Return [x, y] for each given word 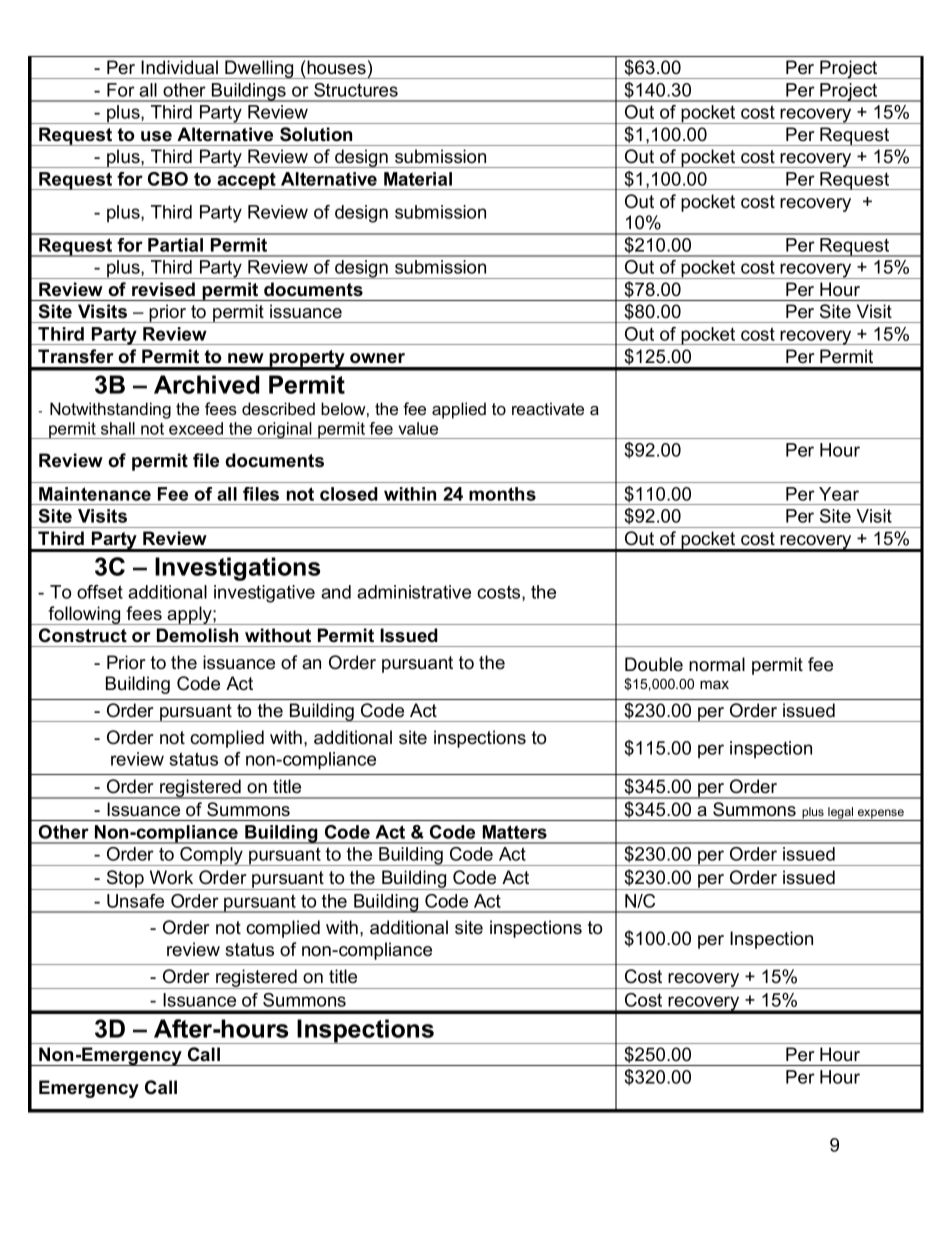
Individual [179, 67]
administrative [414, 592]
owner [377, 358]
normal [717, 664]
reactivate [548, 408]
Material [418, 179]
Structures [356, 90]
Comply [211, 856]
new [246, 358]
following [85, 615]
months [502, 494]
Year [839, 494]
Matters [515, 832]
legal [841, 814]
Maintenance [95, 494]
